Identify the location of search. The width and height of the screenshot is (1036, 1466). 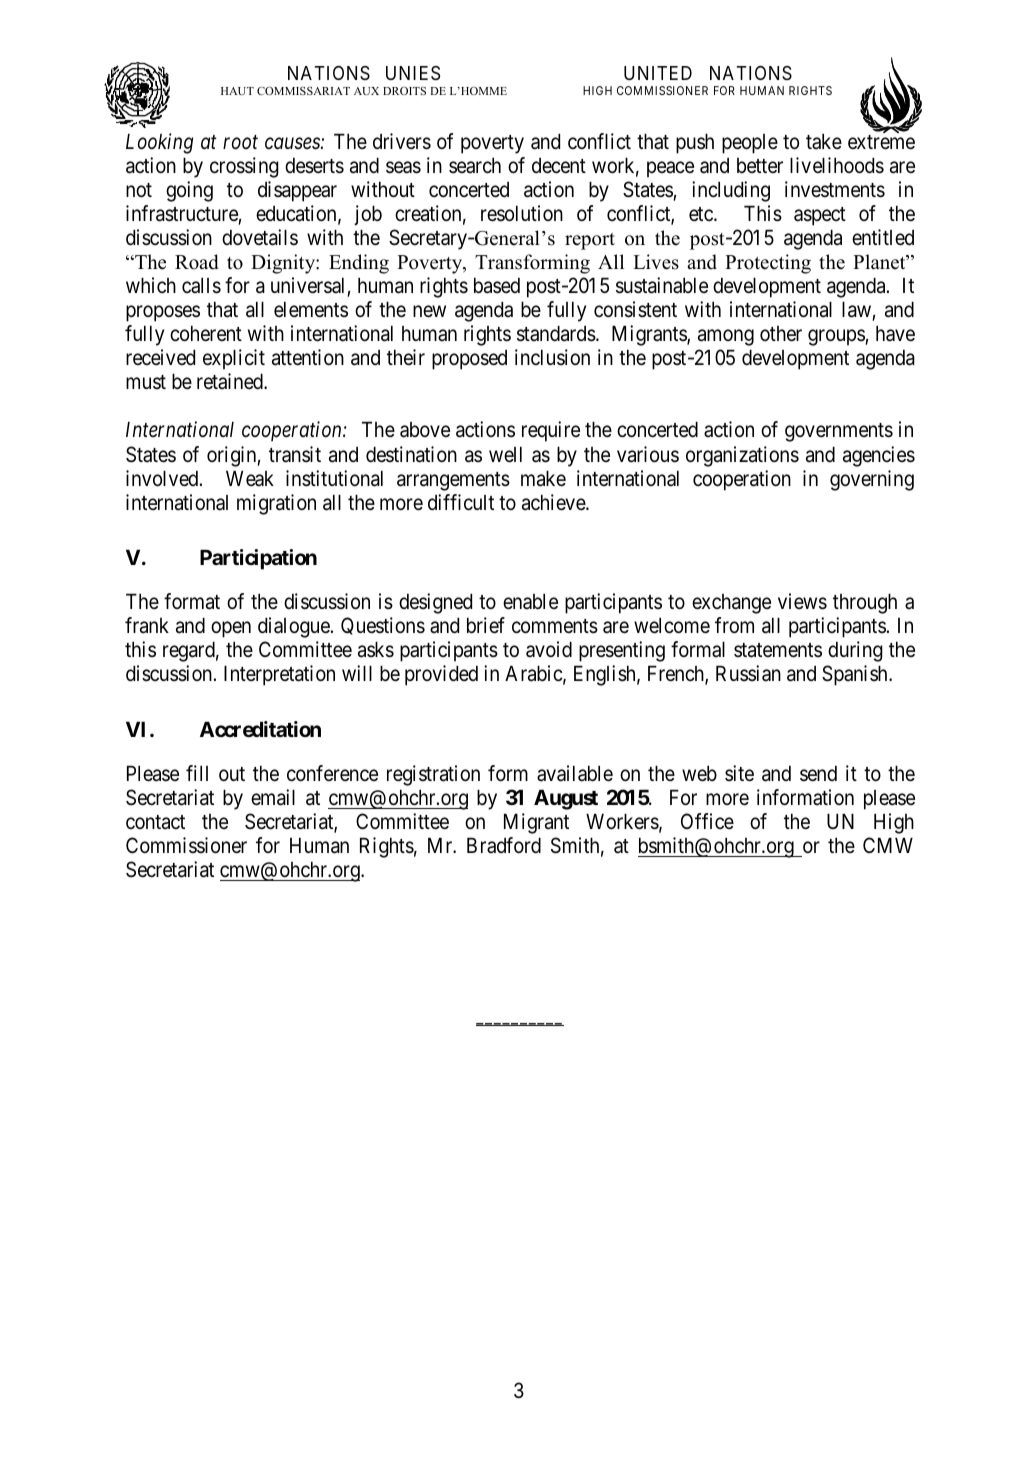
(475, 165).
